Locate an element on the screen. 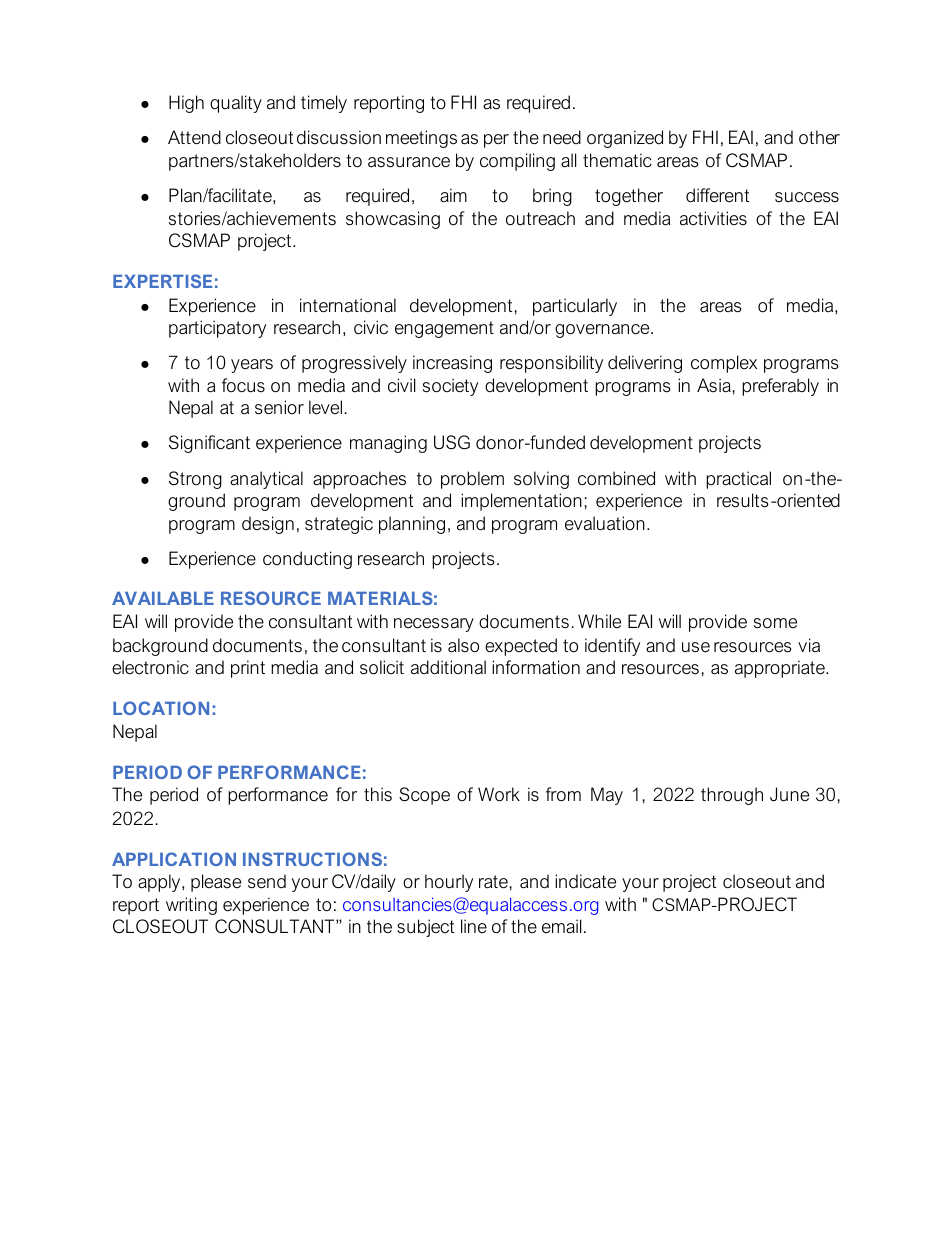  please is located at coordinates (216, 883).
